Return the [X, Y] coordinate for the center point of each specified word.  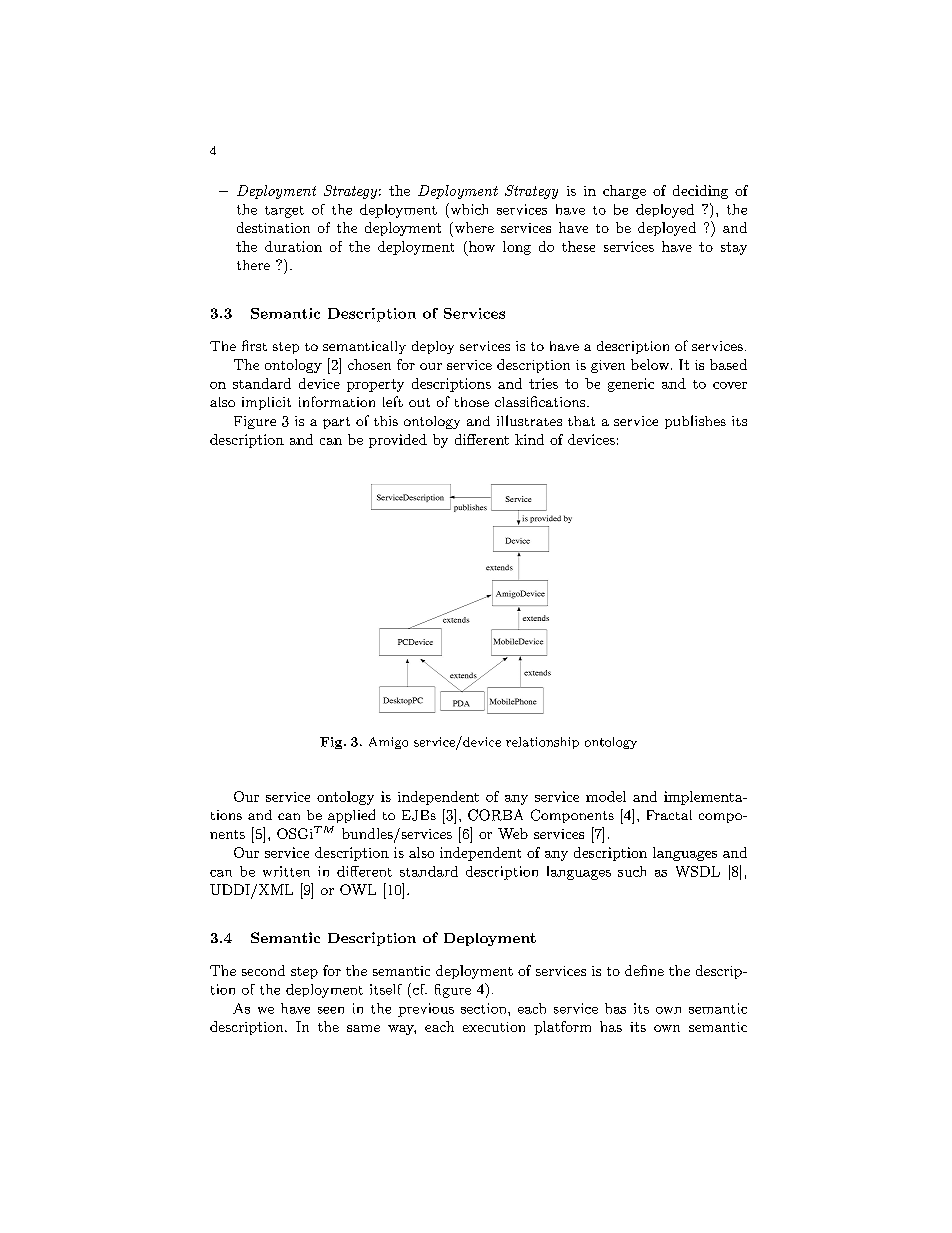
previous [426, 1010]
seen [331, 1010]
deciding [700, 192]
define [644, 970]
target [284, 212]
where [473, 227]
